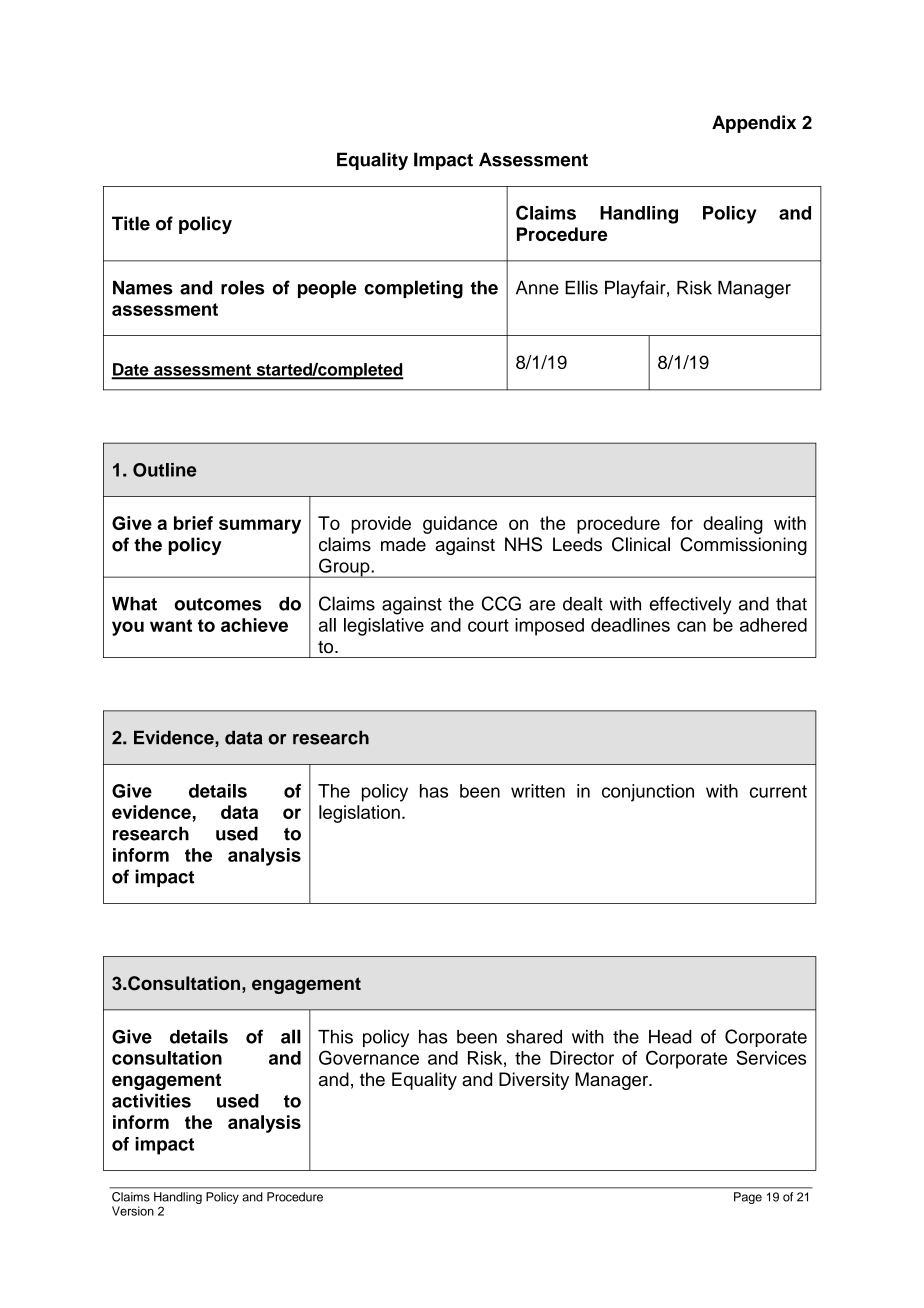  Describe the element at coordinates (133, 1211) in the screenshot. I see `Version` at that location.
